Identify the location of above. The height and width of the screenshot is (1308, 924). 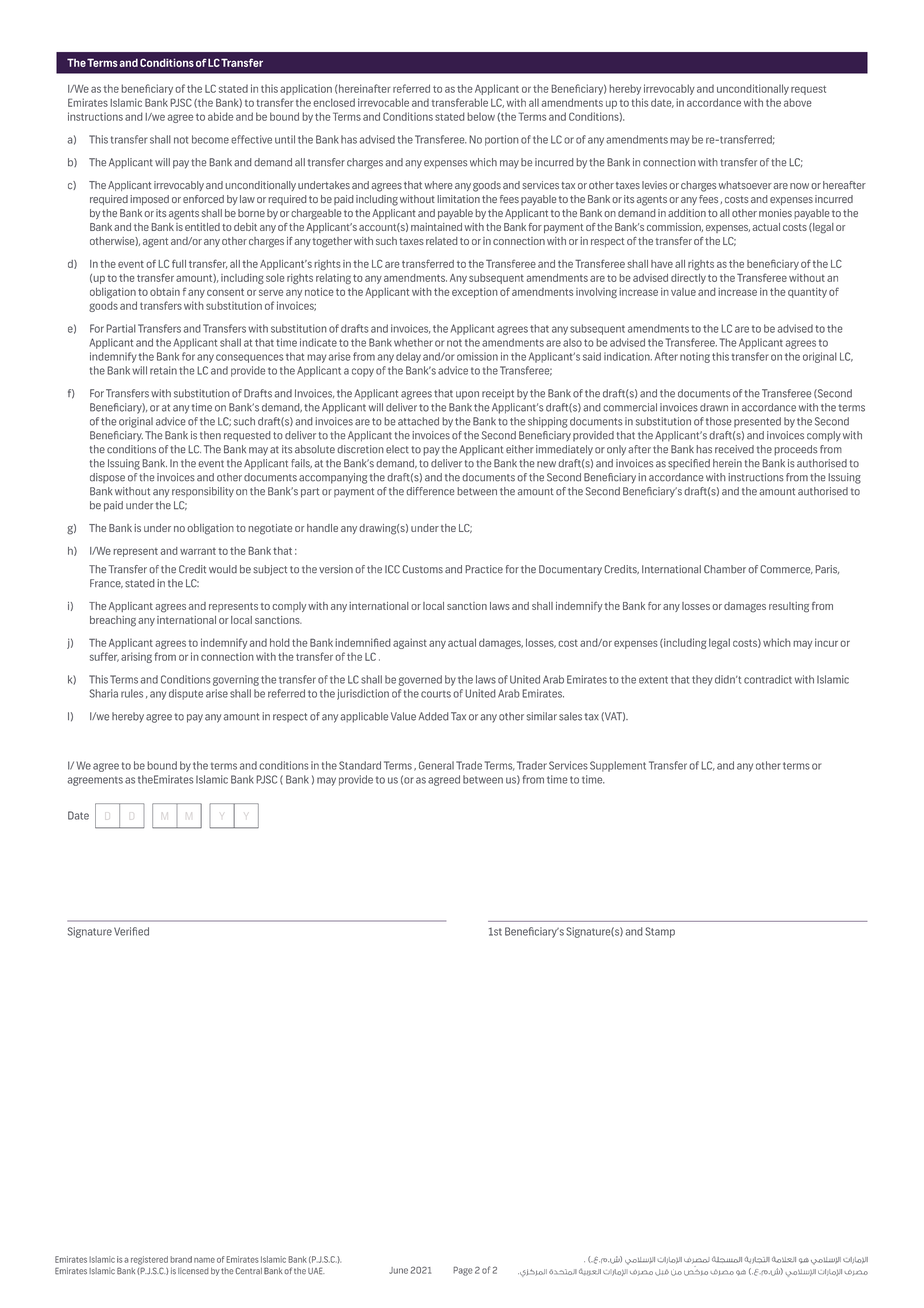
(798, 102).
